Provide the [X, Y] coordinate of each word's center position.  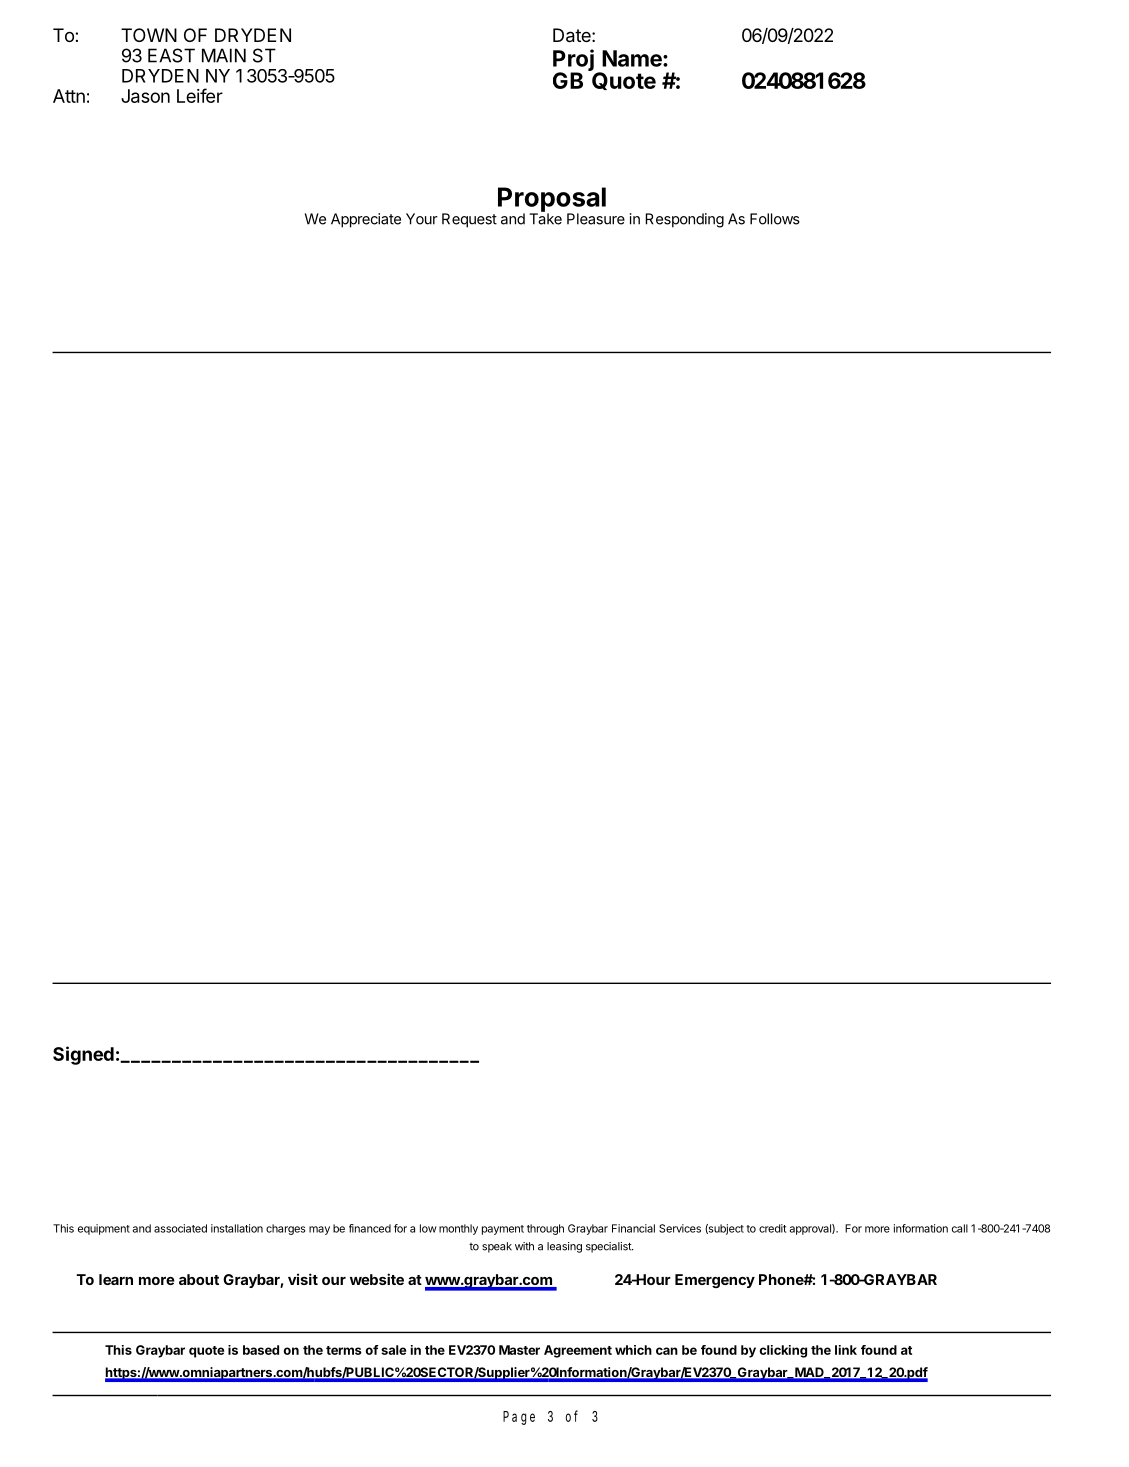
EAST [171, 55]
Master [519, 1350]
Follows [775, 219]
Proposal [552, 200]
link [846, 1350]
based [261, 1350]
